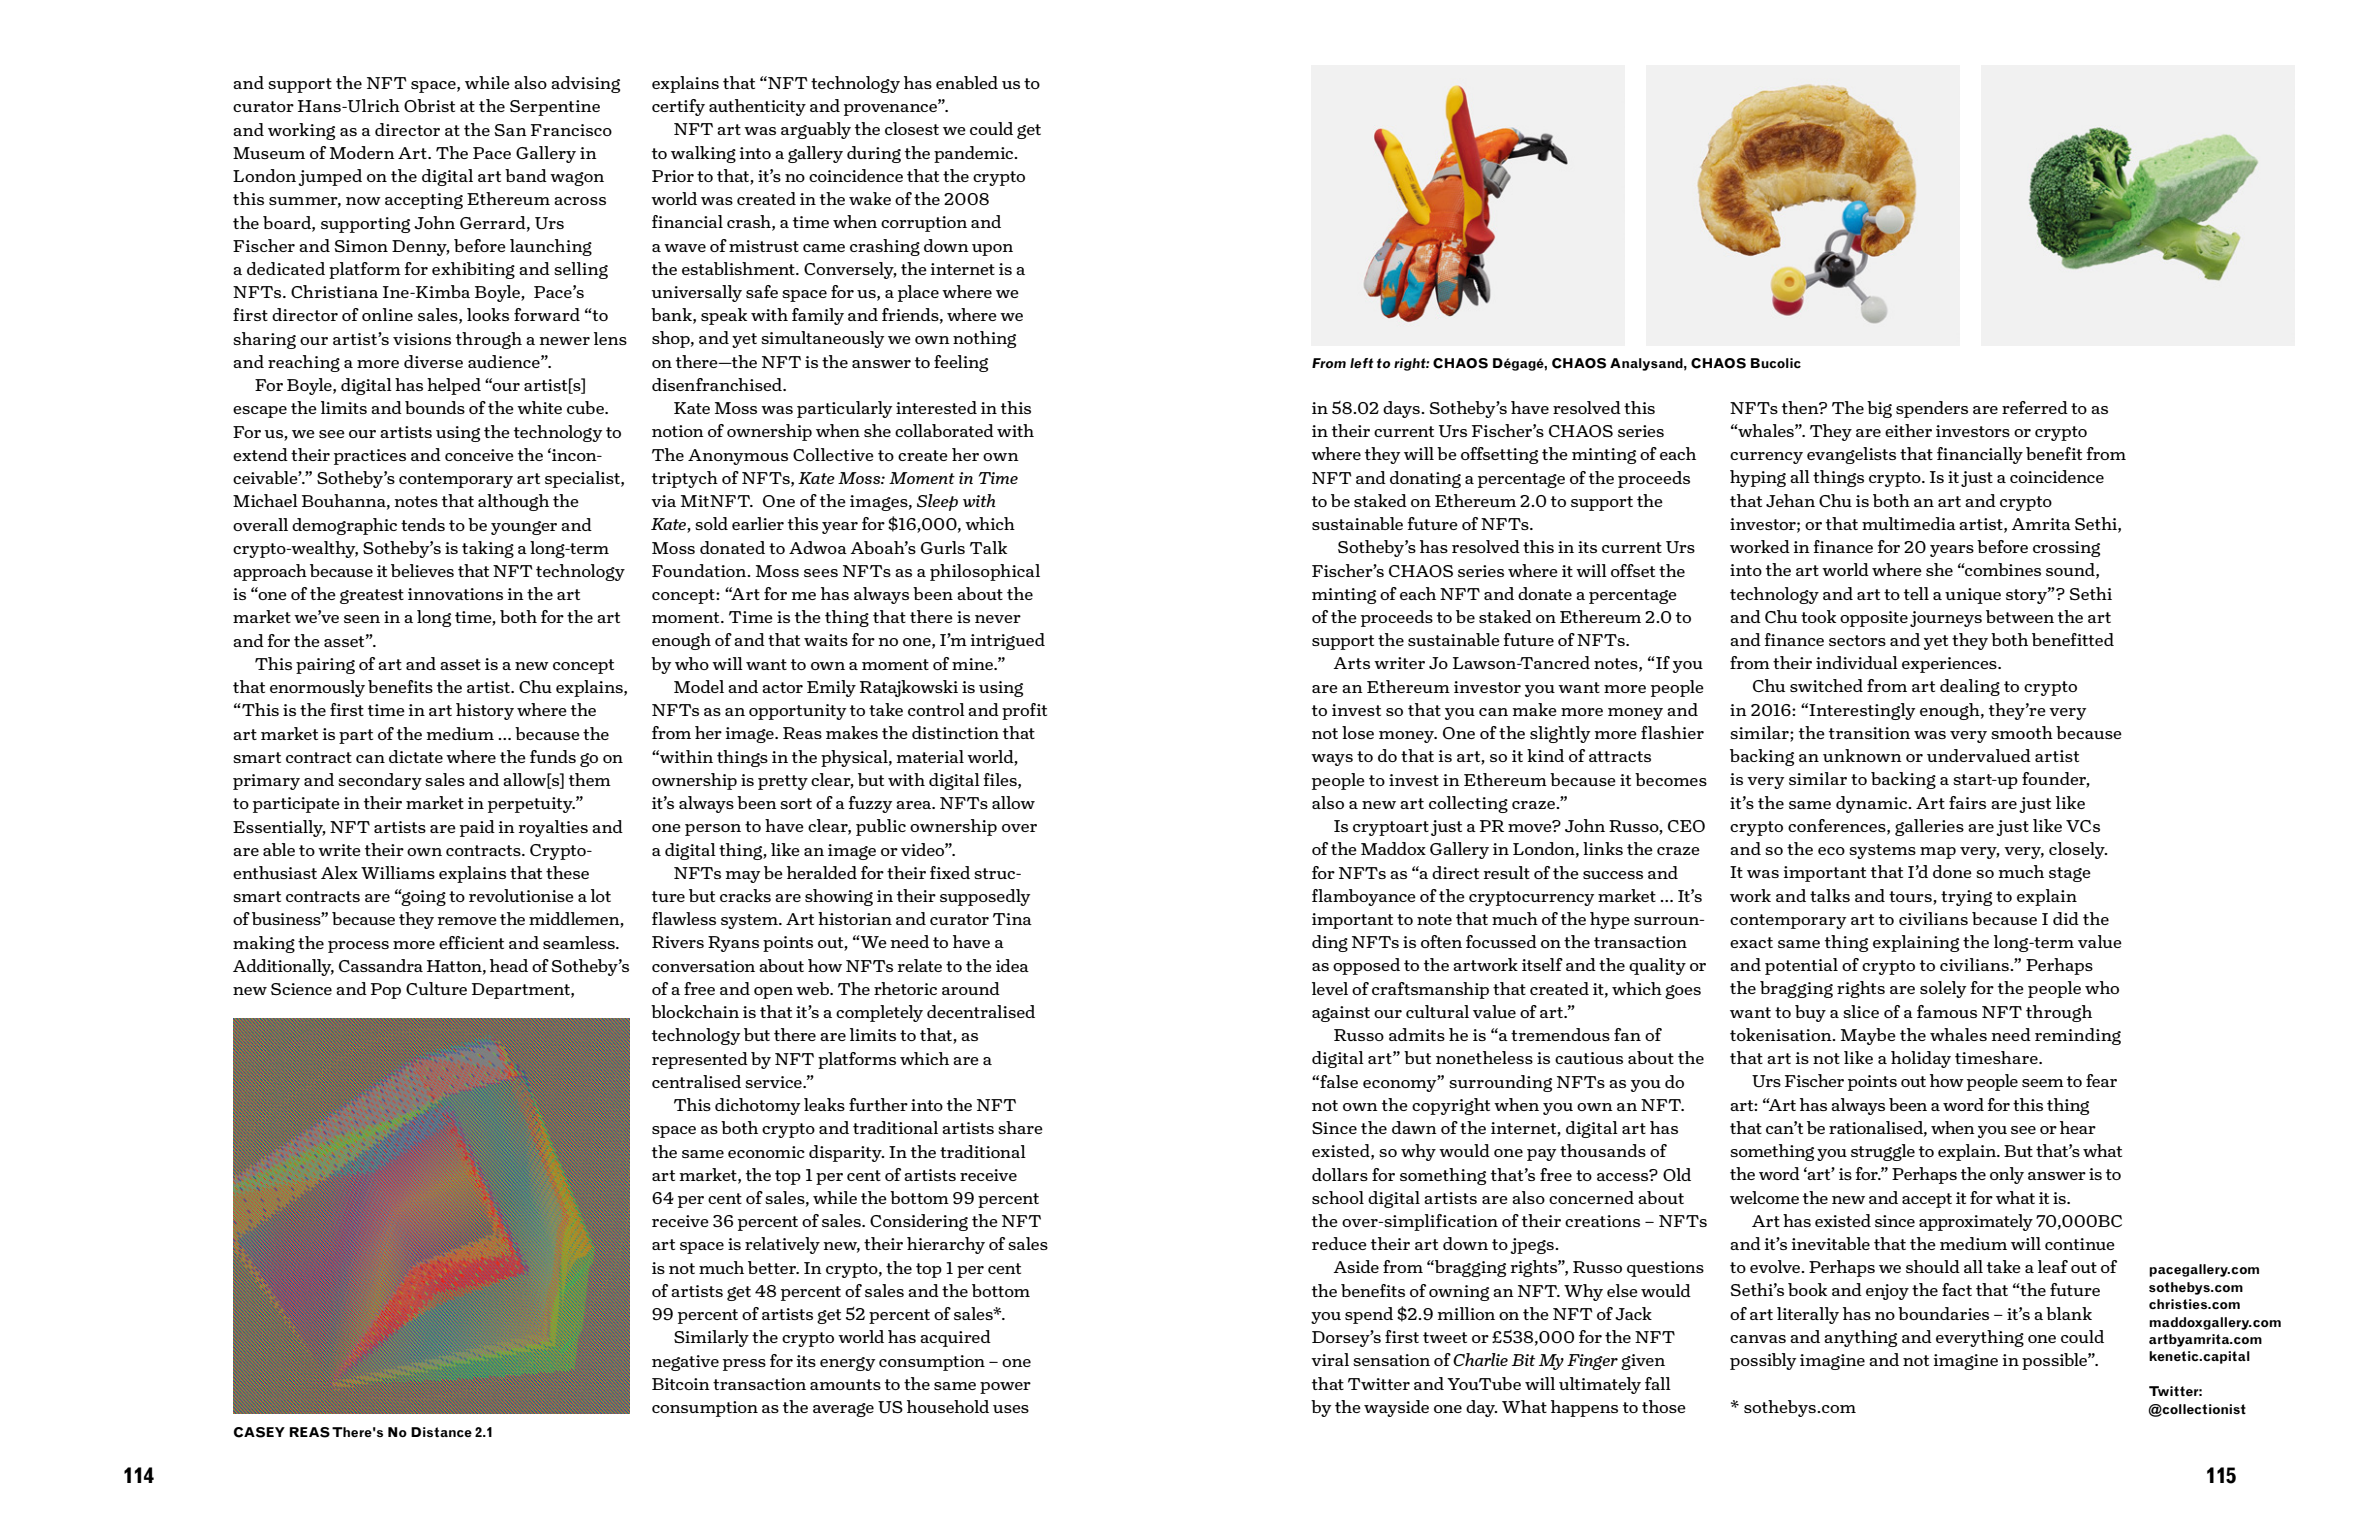 The width and height of the screenshot is (2360, 1537). What do you see at coordinates (1330, 1359) in the screenshot?
I see `viral` at bounding box center [1330, 1359].
